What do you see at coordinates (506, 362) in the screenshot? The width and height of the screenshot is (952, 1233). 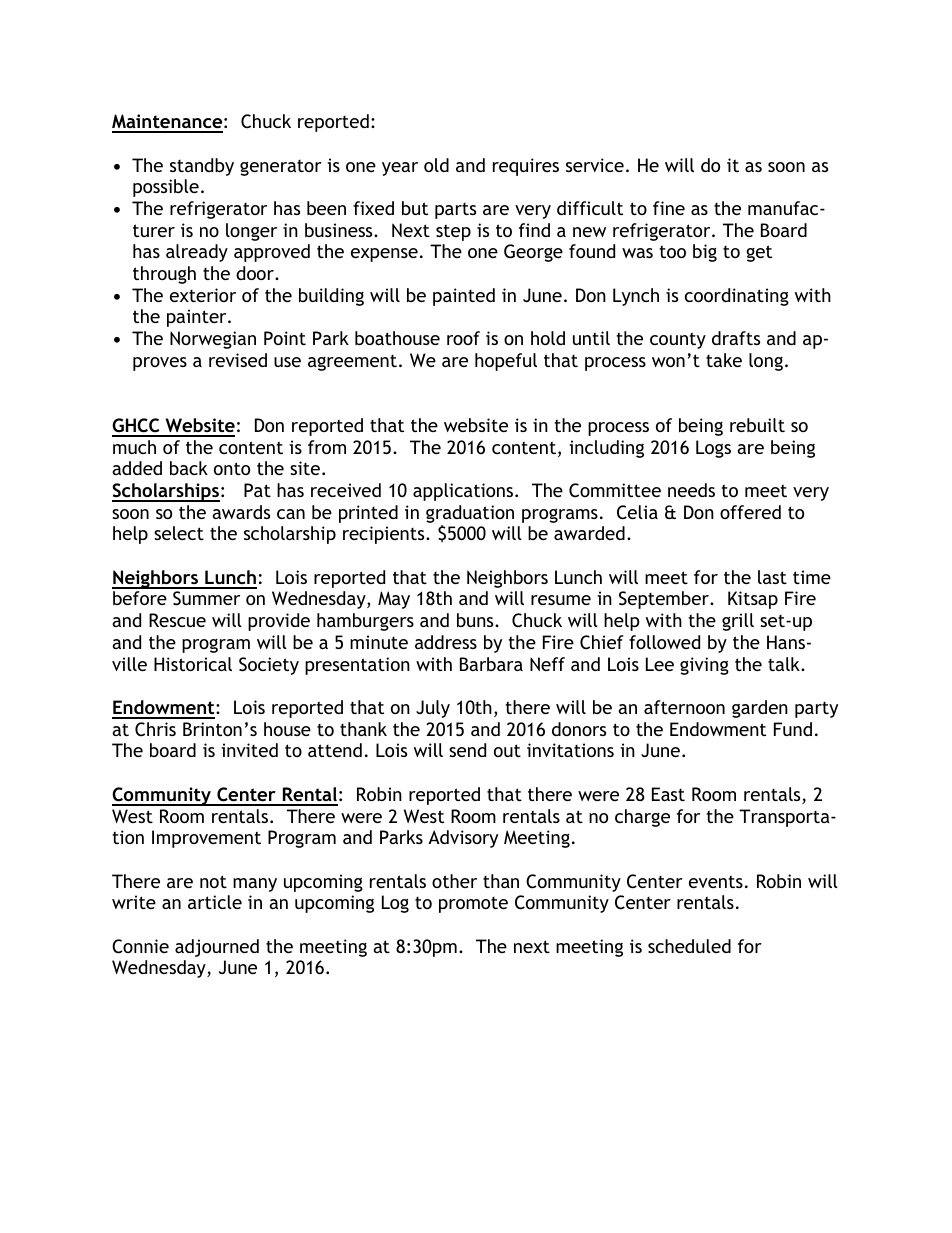 I see `hopeful` at bounding box center [506, 362].
